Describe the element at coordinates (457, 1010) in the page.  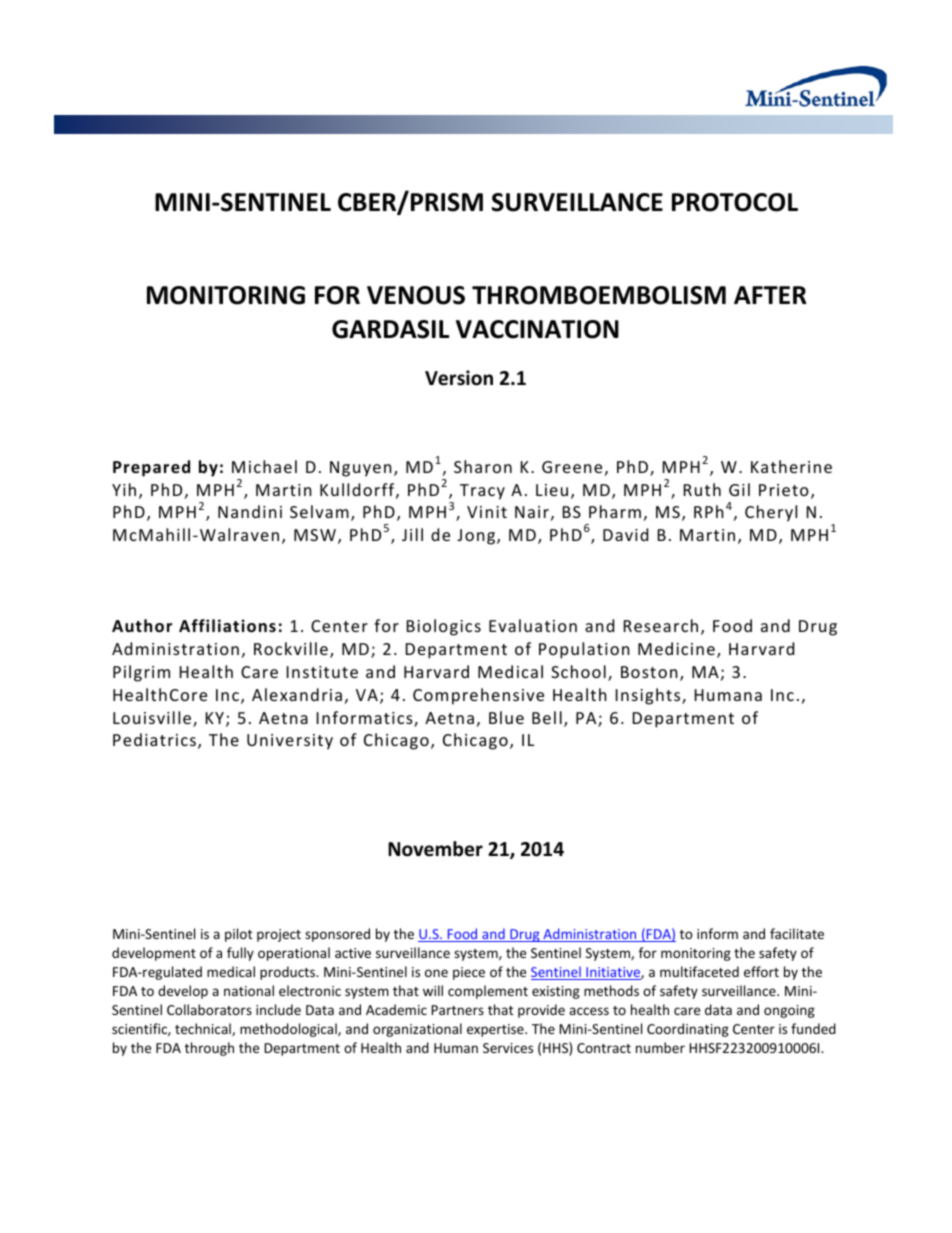
I see `Partners` at that location.
